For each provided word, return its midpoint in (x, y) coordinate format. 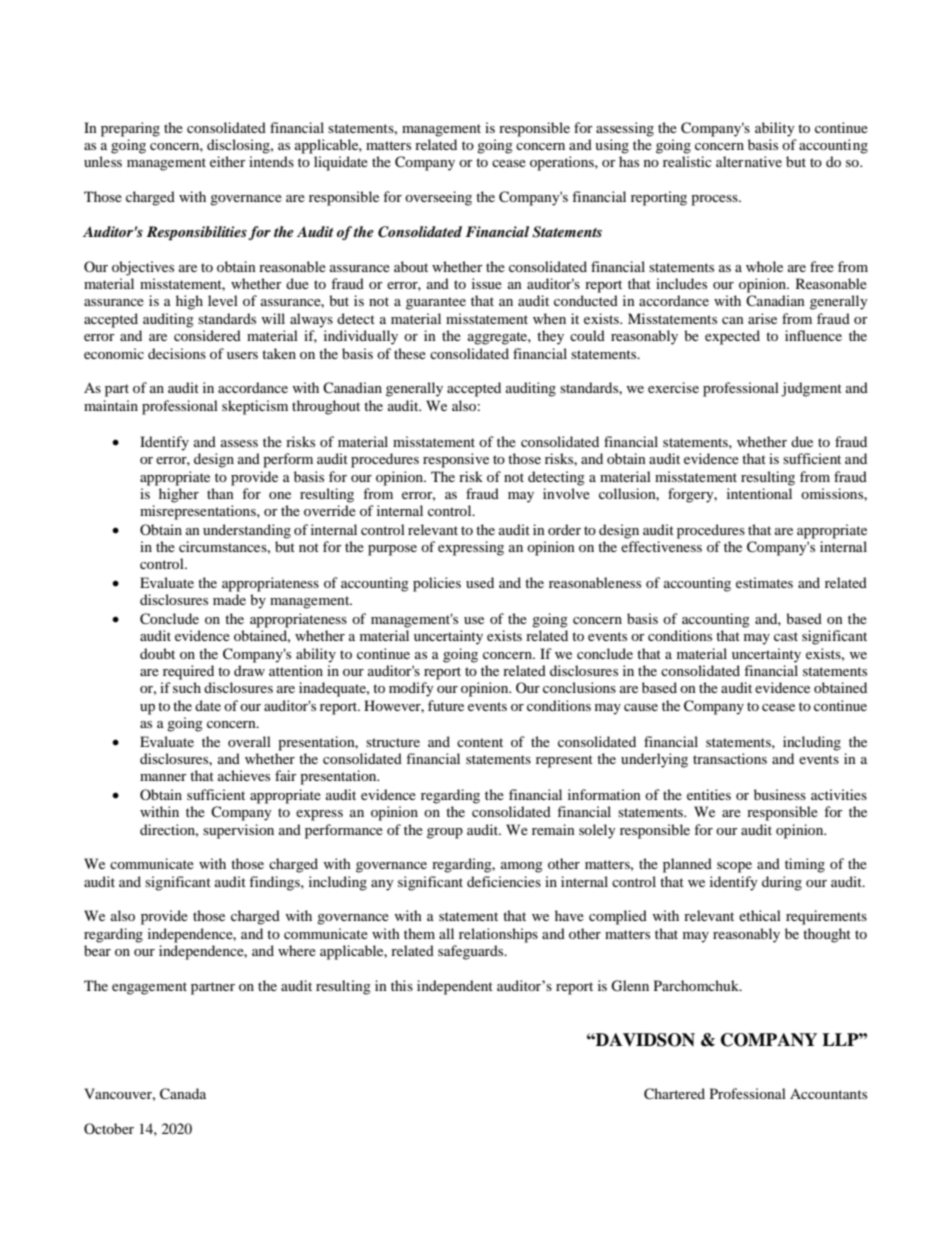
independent (455, 987)
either (228, 161)
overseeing (438, 198)
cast (786, 636)
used (480, 582)
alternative (749, 161)
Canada (183, 1094)
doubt (157, 653)
